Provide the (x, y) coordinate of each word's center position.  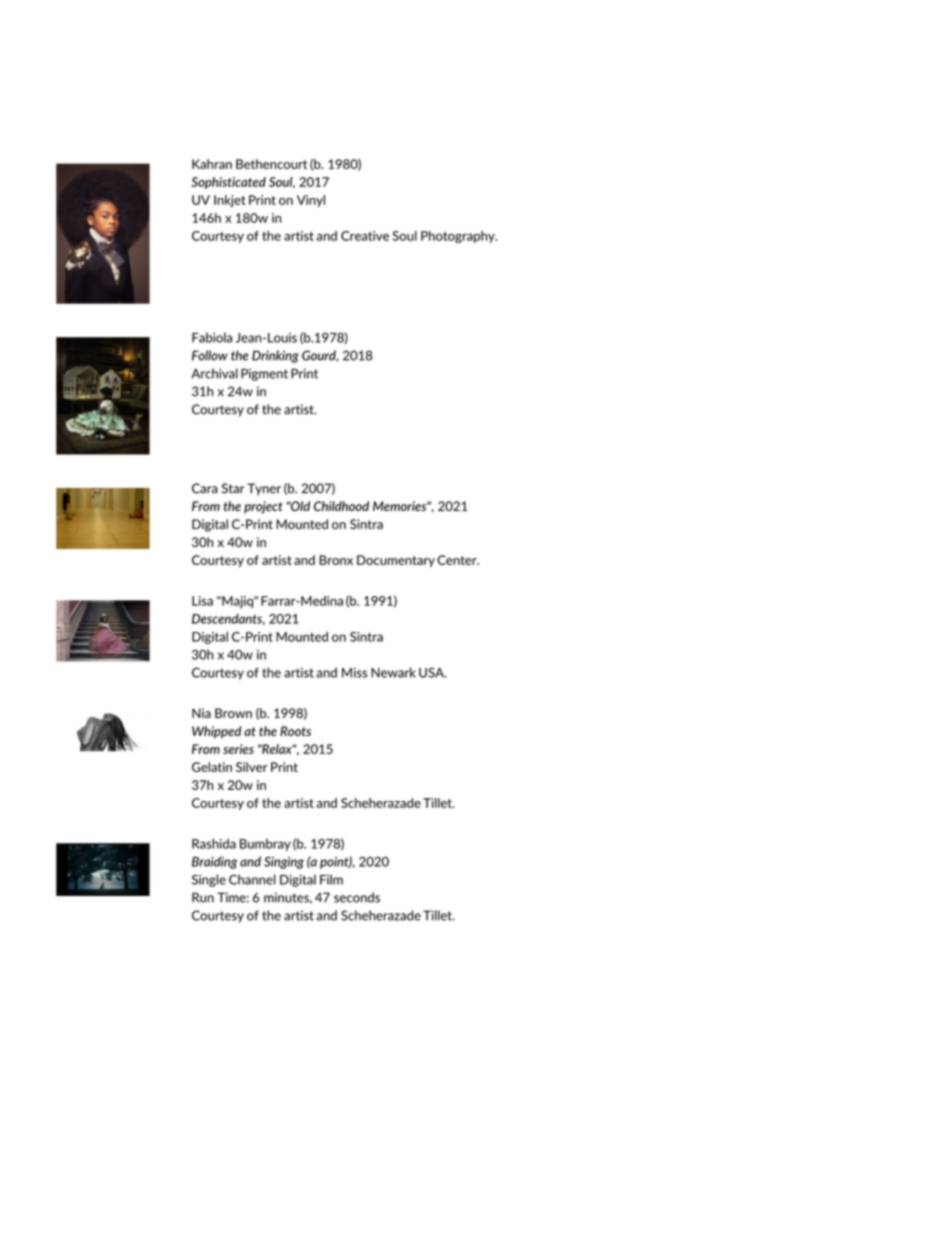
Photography (459, 237)
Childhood (341, 506)
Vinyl (311, 201)
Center (458, 560)
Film (331, 879)
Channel (252, 879)
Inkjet (230, 201)
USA (432, 672)
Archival (214, 373)
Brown (233, 713)
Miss (355, 673)
